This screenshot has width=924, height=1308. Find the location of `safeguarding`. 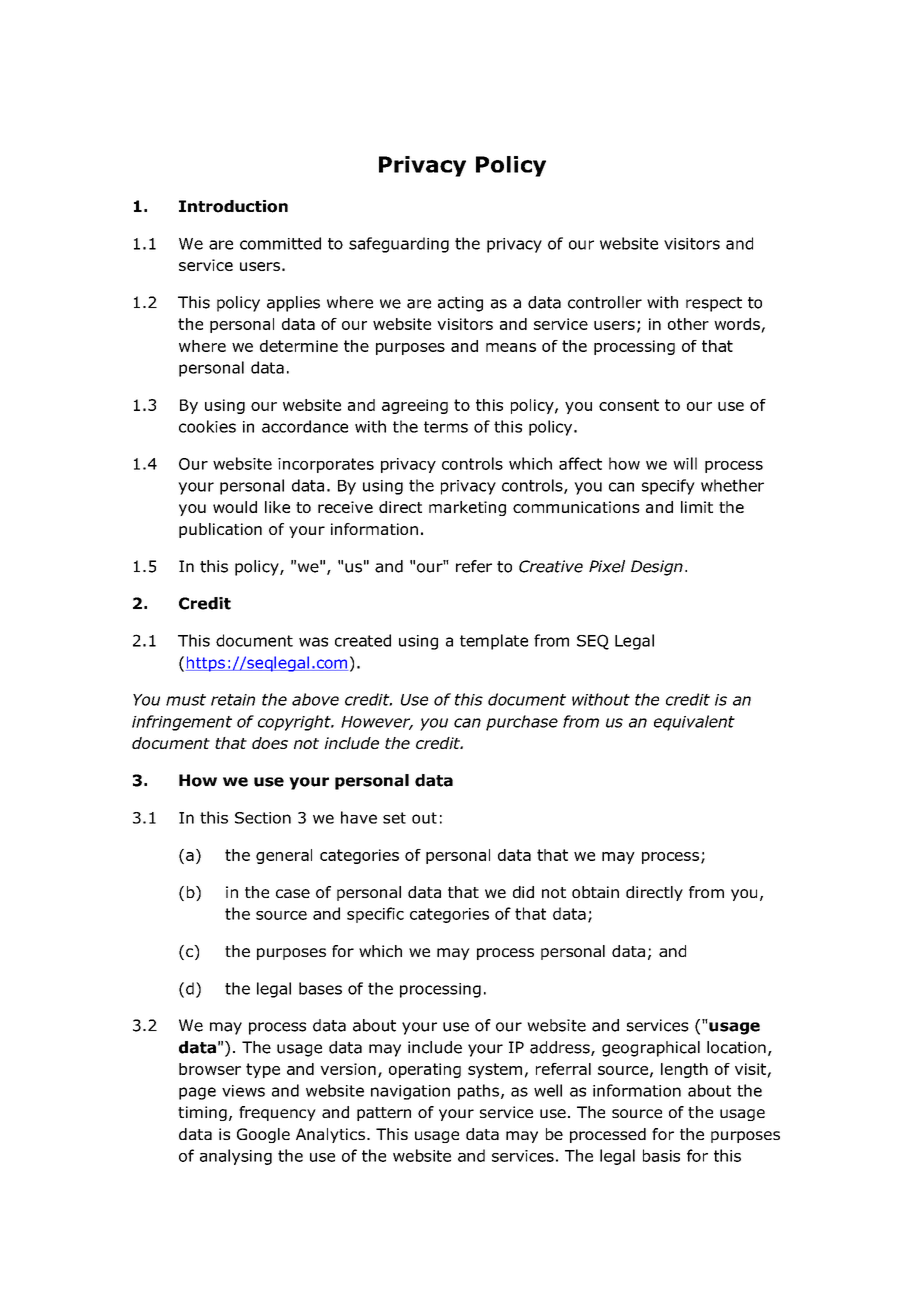

safeguarding is located at coordinates (399, 245).
